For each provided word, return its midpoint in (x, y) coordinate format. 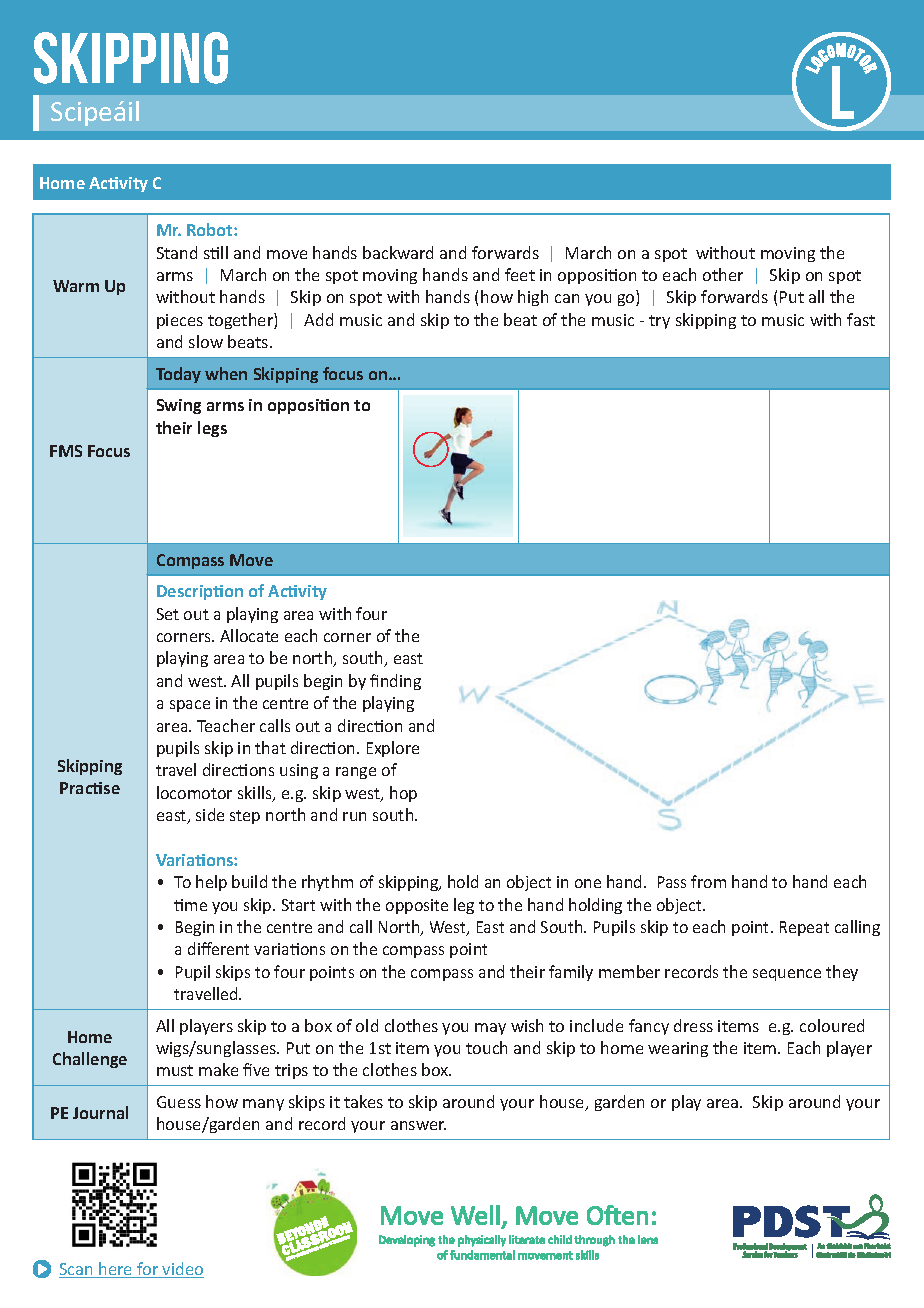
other (723, 274)
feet (520, 274)
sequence (787, 975)
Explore (393, 749)
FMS (66, 451)
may (490, 1029)
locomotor (194, 792)
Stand (177, 252)
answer (418, 1125)
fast (861, 319)
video (182, 1270)
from (708, 881)
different (218, 948)
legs (212, 429)
